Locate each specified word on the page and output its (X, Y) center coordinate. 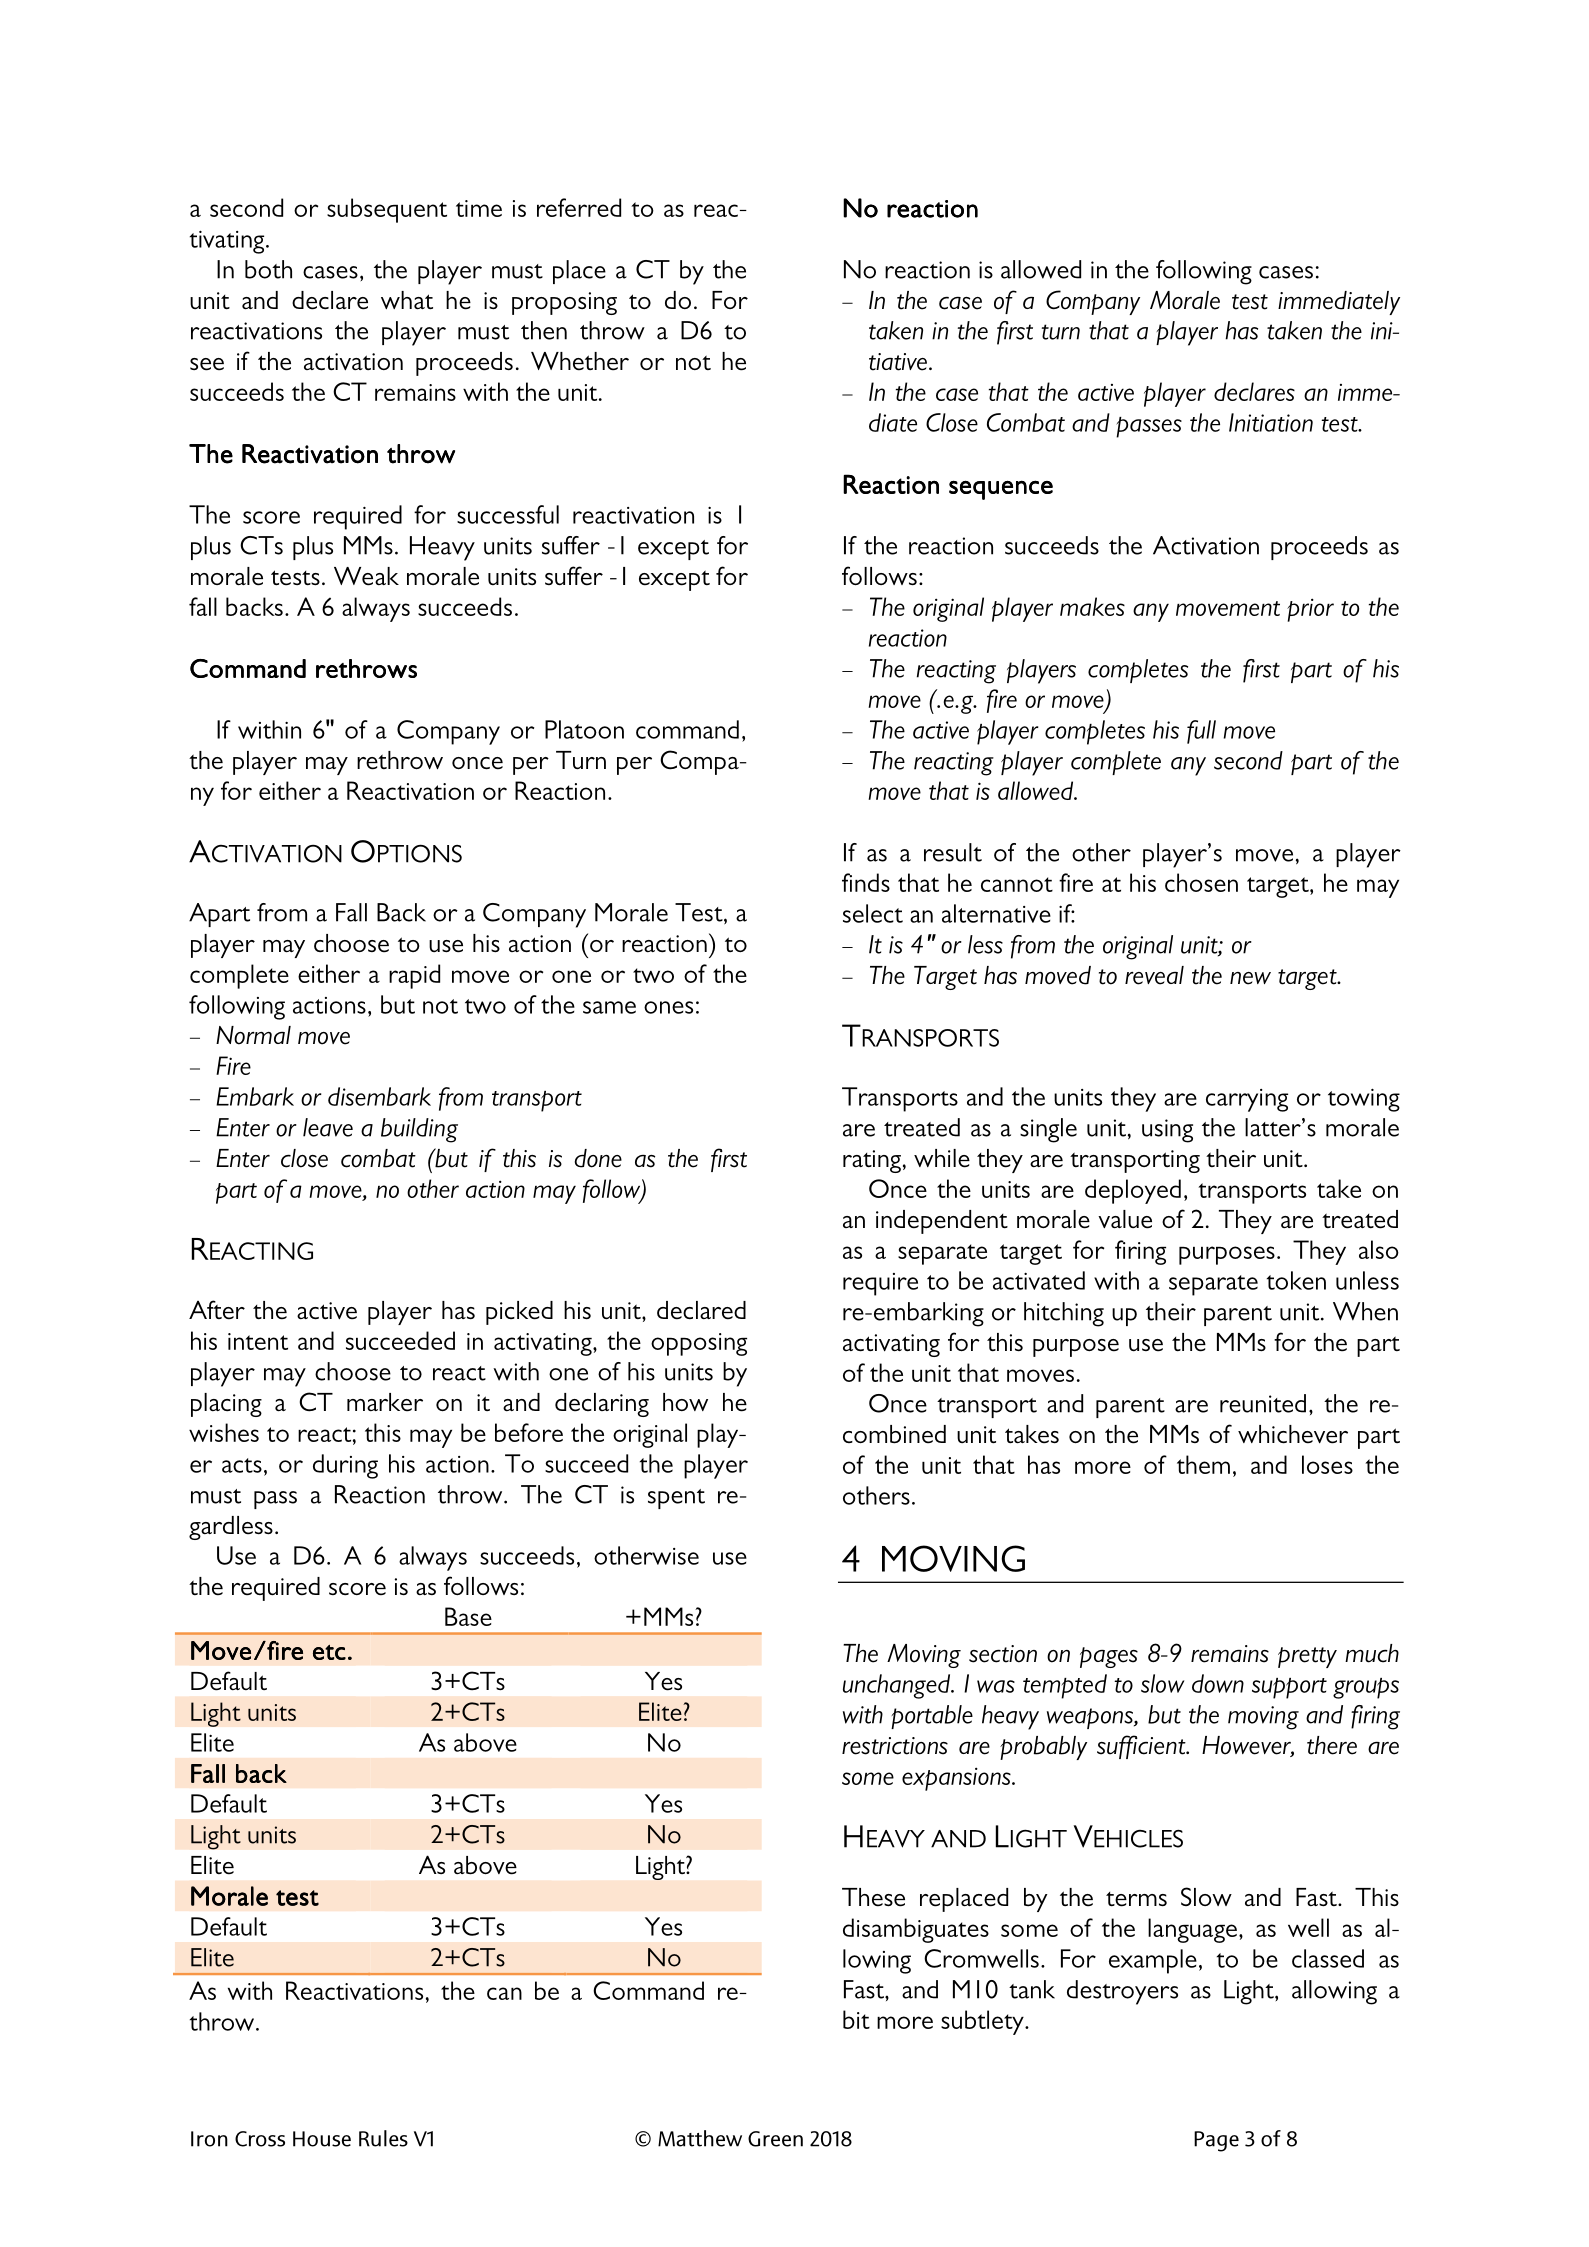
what (407, 300)
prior (1310, 610)
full (1201, 732)
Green (775, 2139)
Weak (366, 576)
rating (872, 1161)
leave (328, 1127)
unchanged (898, 1686)
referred (579, 207)
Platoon (584, 729)
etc (329, 1652)
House (322, 2139)
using (1167, 1131)
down (1218, 1683)
